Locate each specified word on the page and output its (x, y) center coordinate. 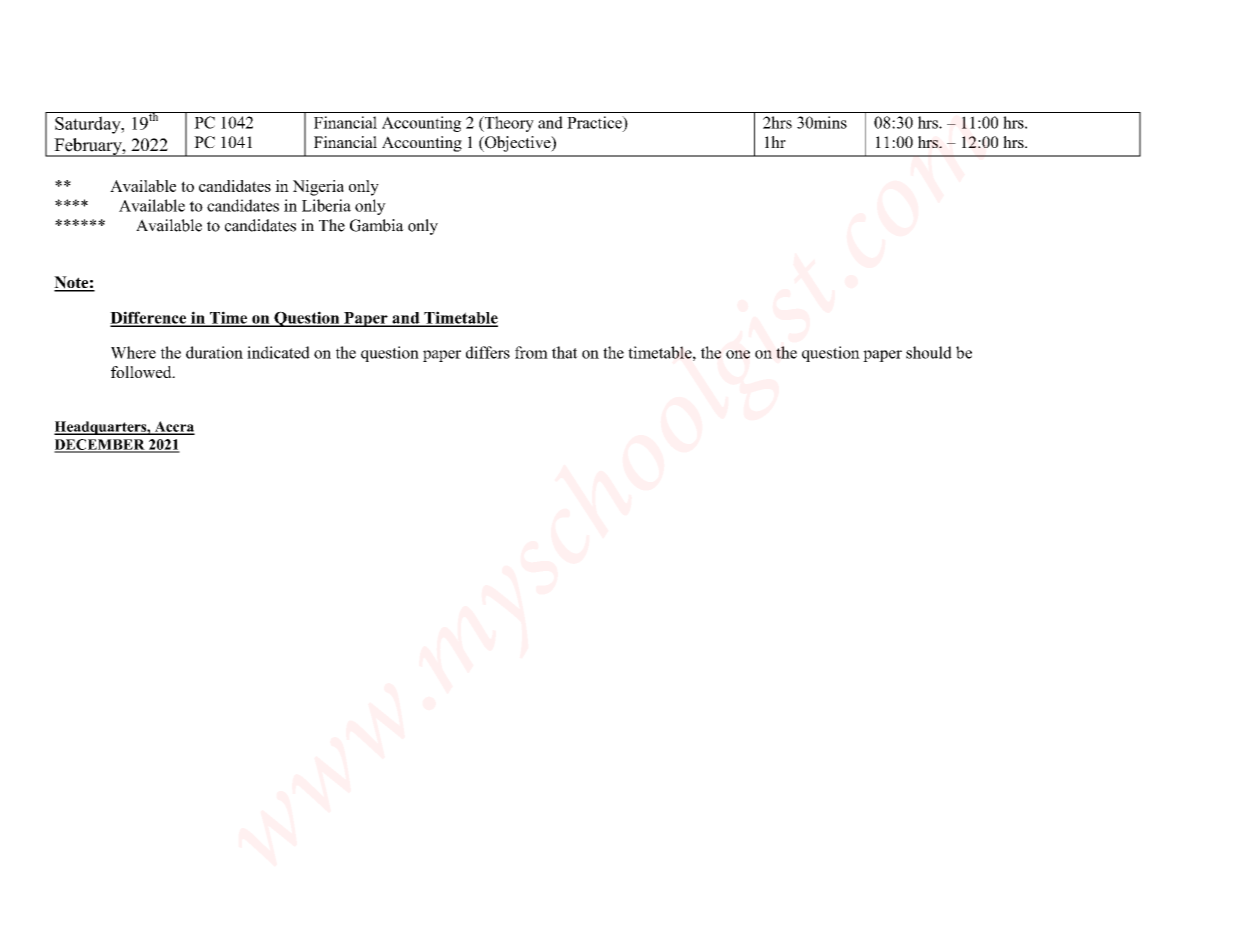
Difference (149, 318)
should (929, 352)
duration (214, 352)
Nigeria (318, 188)
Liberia (326, 205)
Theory (508, 124)
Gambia (377, 225)
